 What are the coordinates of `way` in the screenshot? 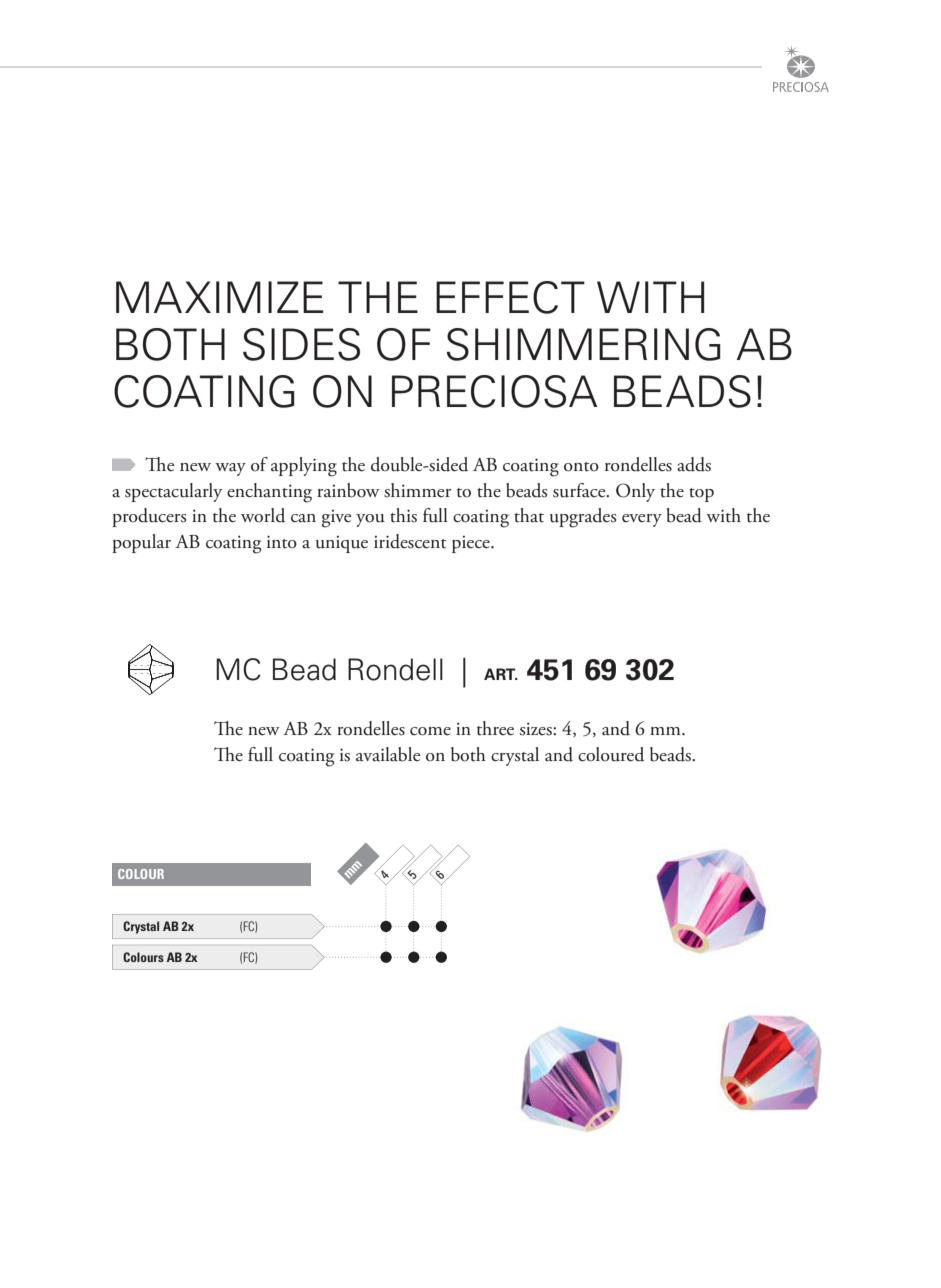 It's located at (230, 469).
